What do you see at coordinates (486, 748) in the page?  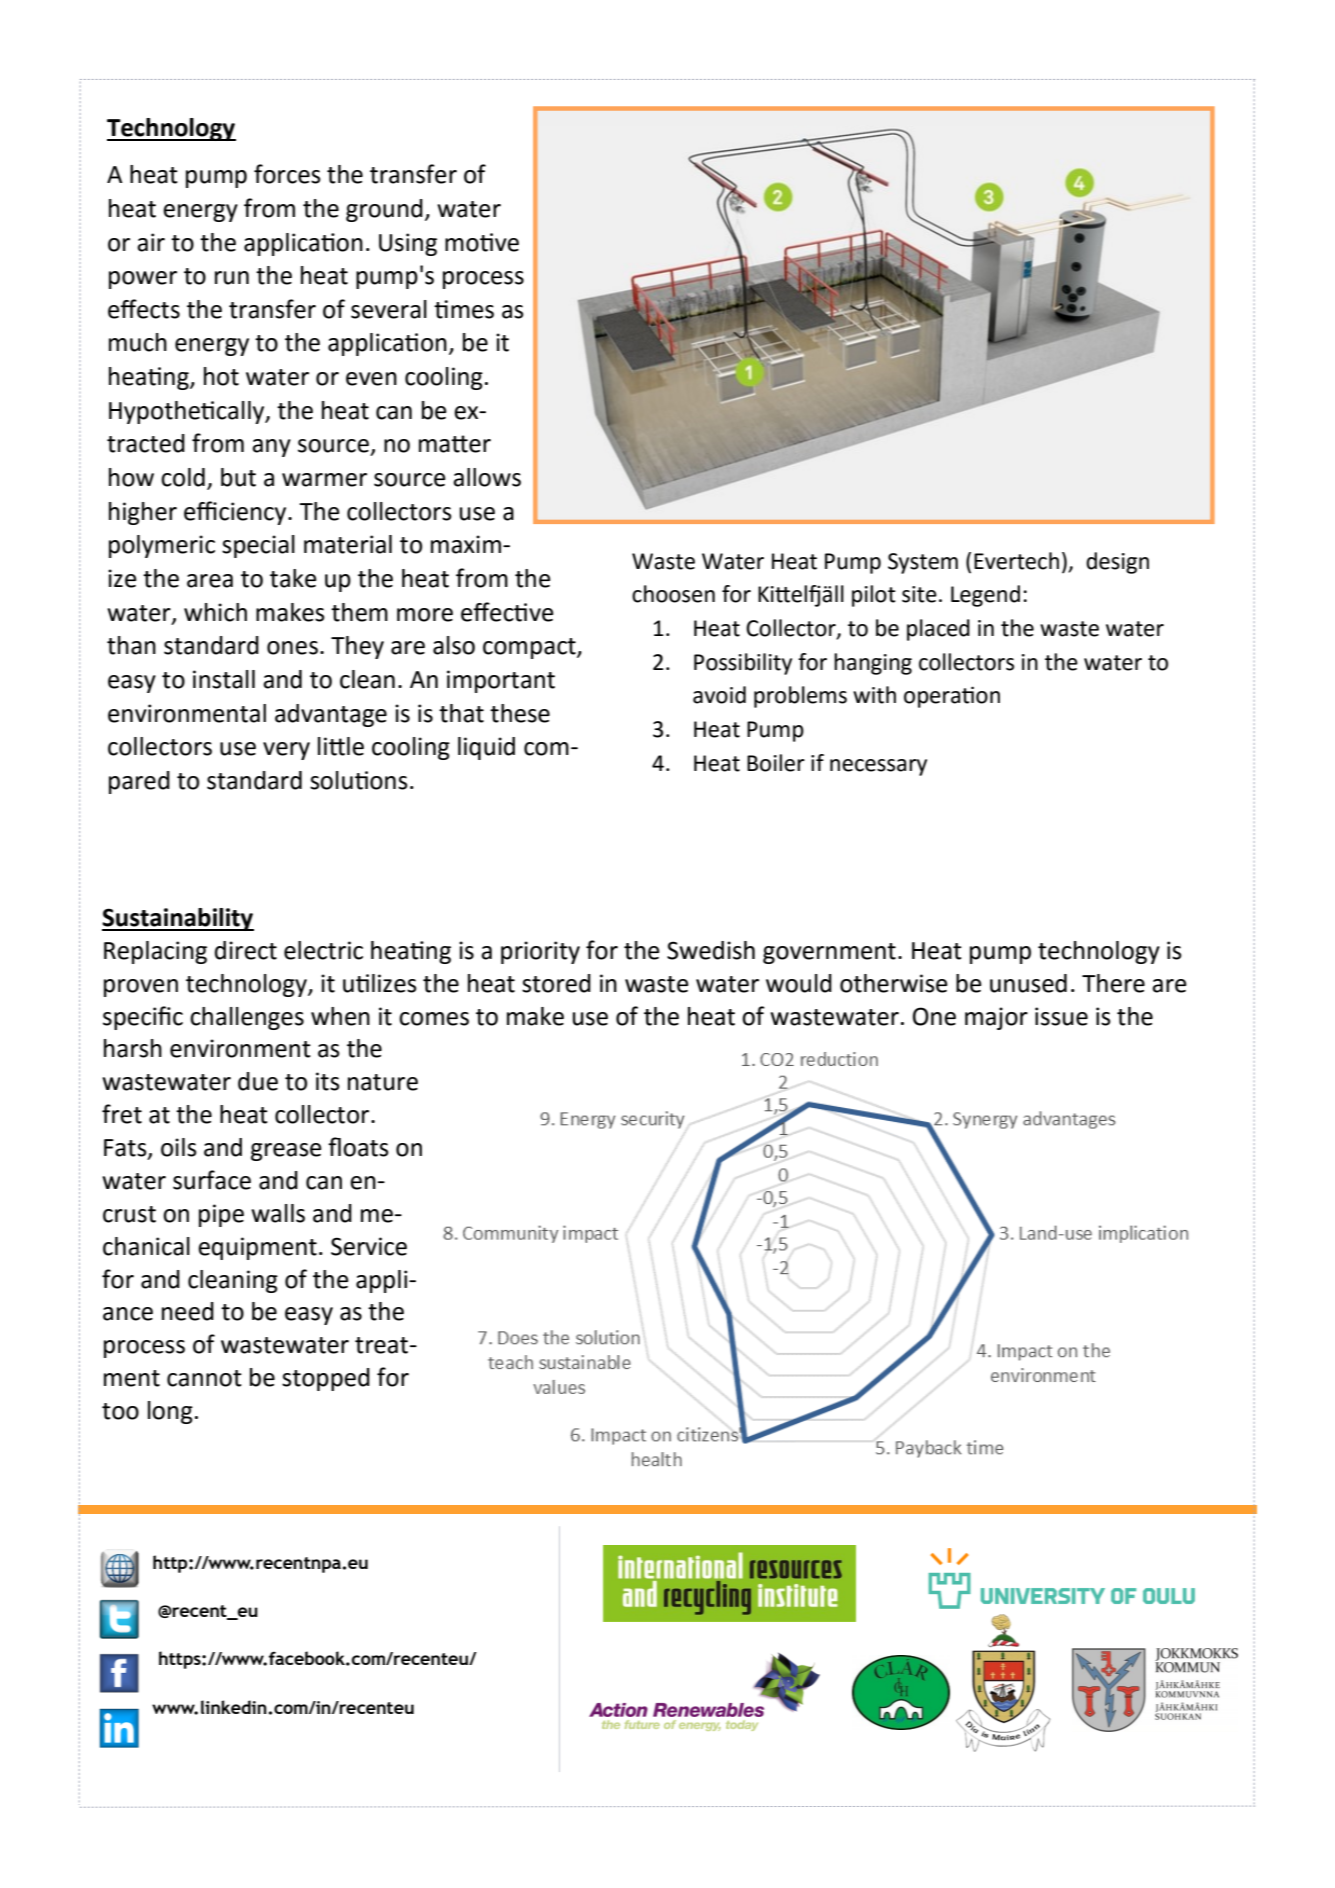 I see `liquid` at bounding box center [486, 748].
